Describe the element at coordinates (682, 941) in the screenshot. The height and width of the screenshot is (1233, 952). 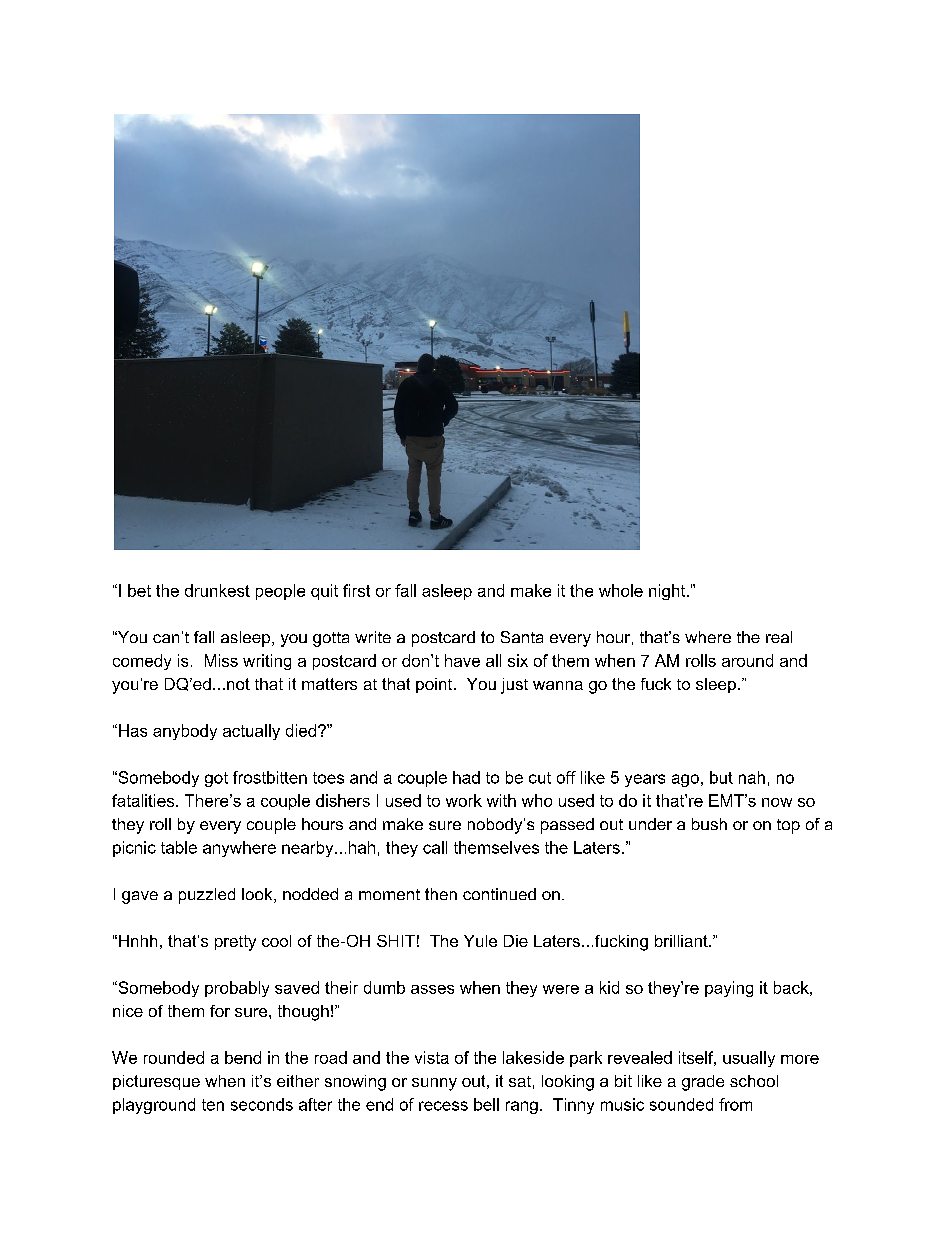
I see `brilliant` at that location.
